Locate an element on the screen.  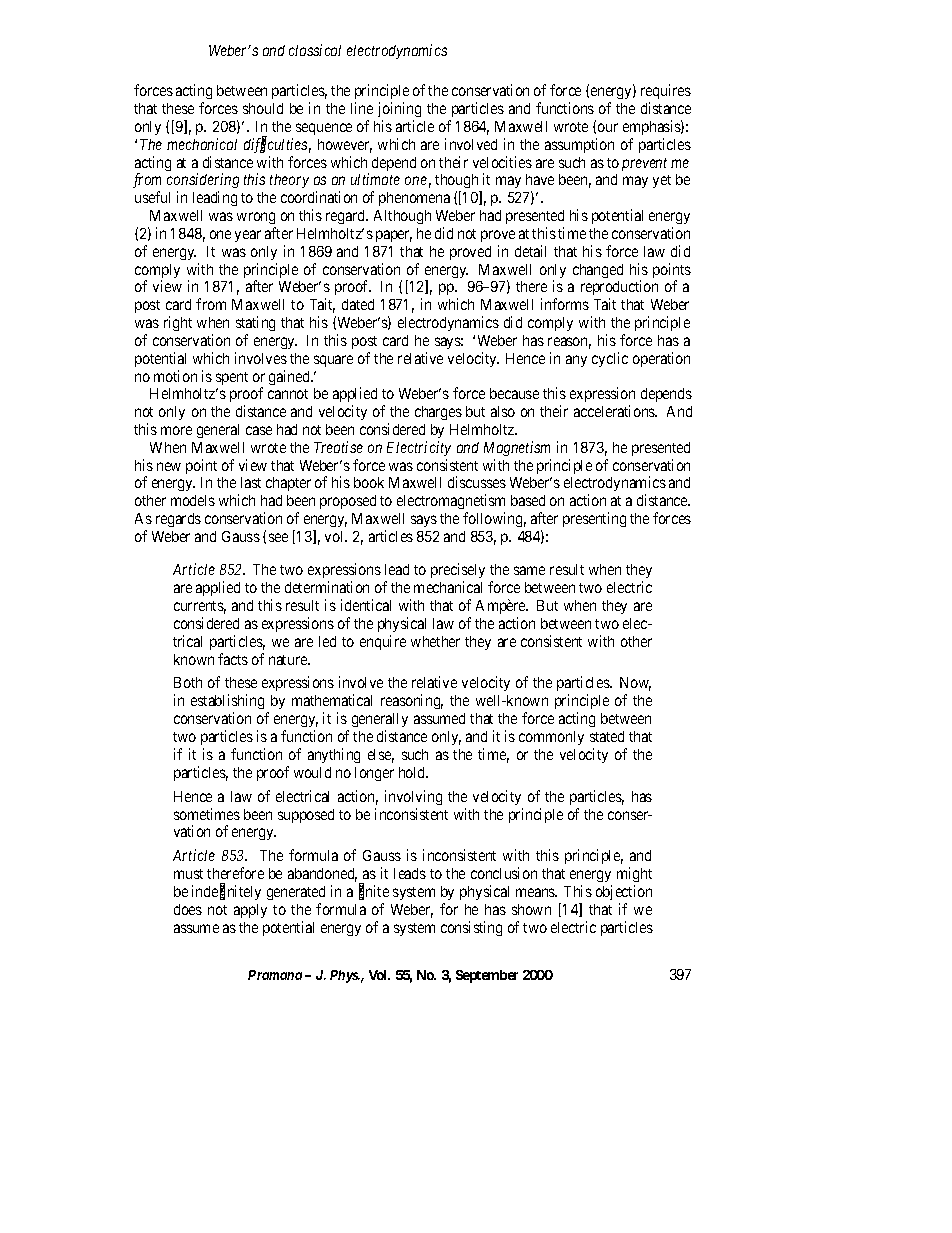
presenting is located at coordinates (594, 519).
